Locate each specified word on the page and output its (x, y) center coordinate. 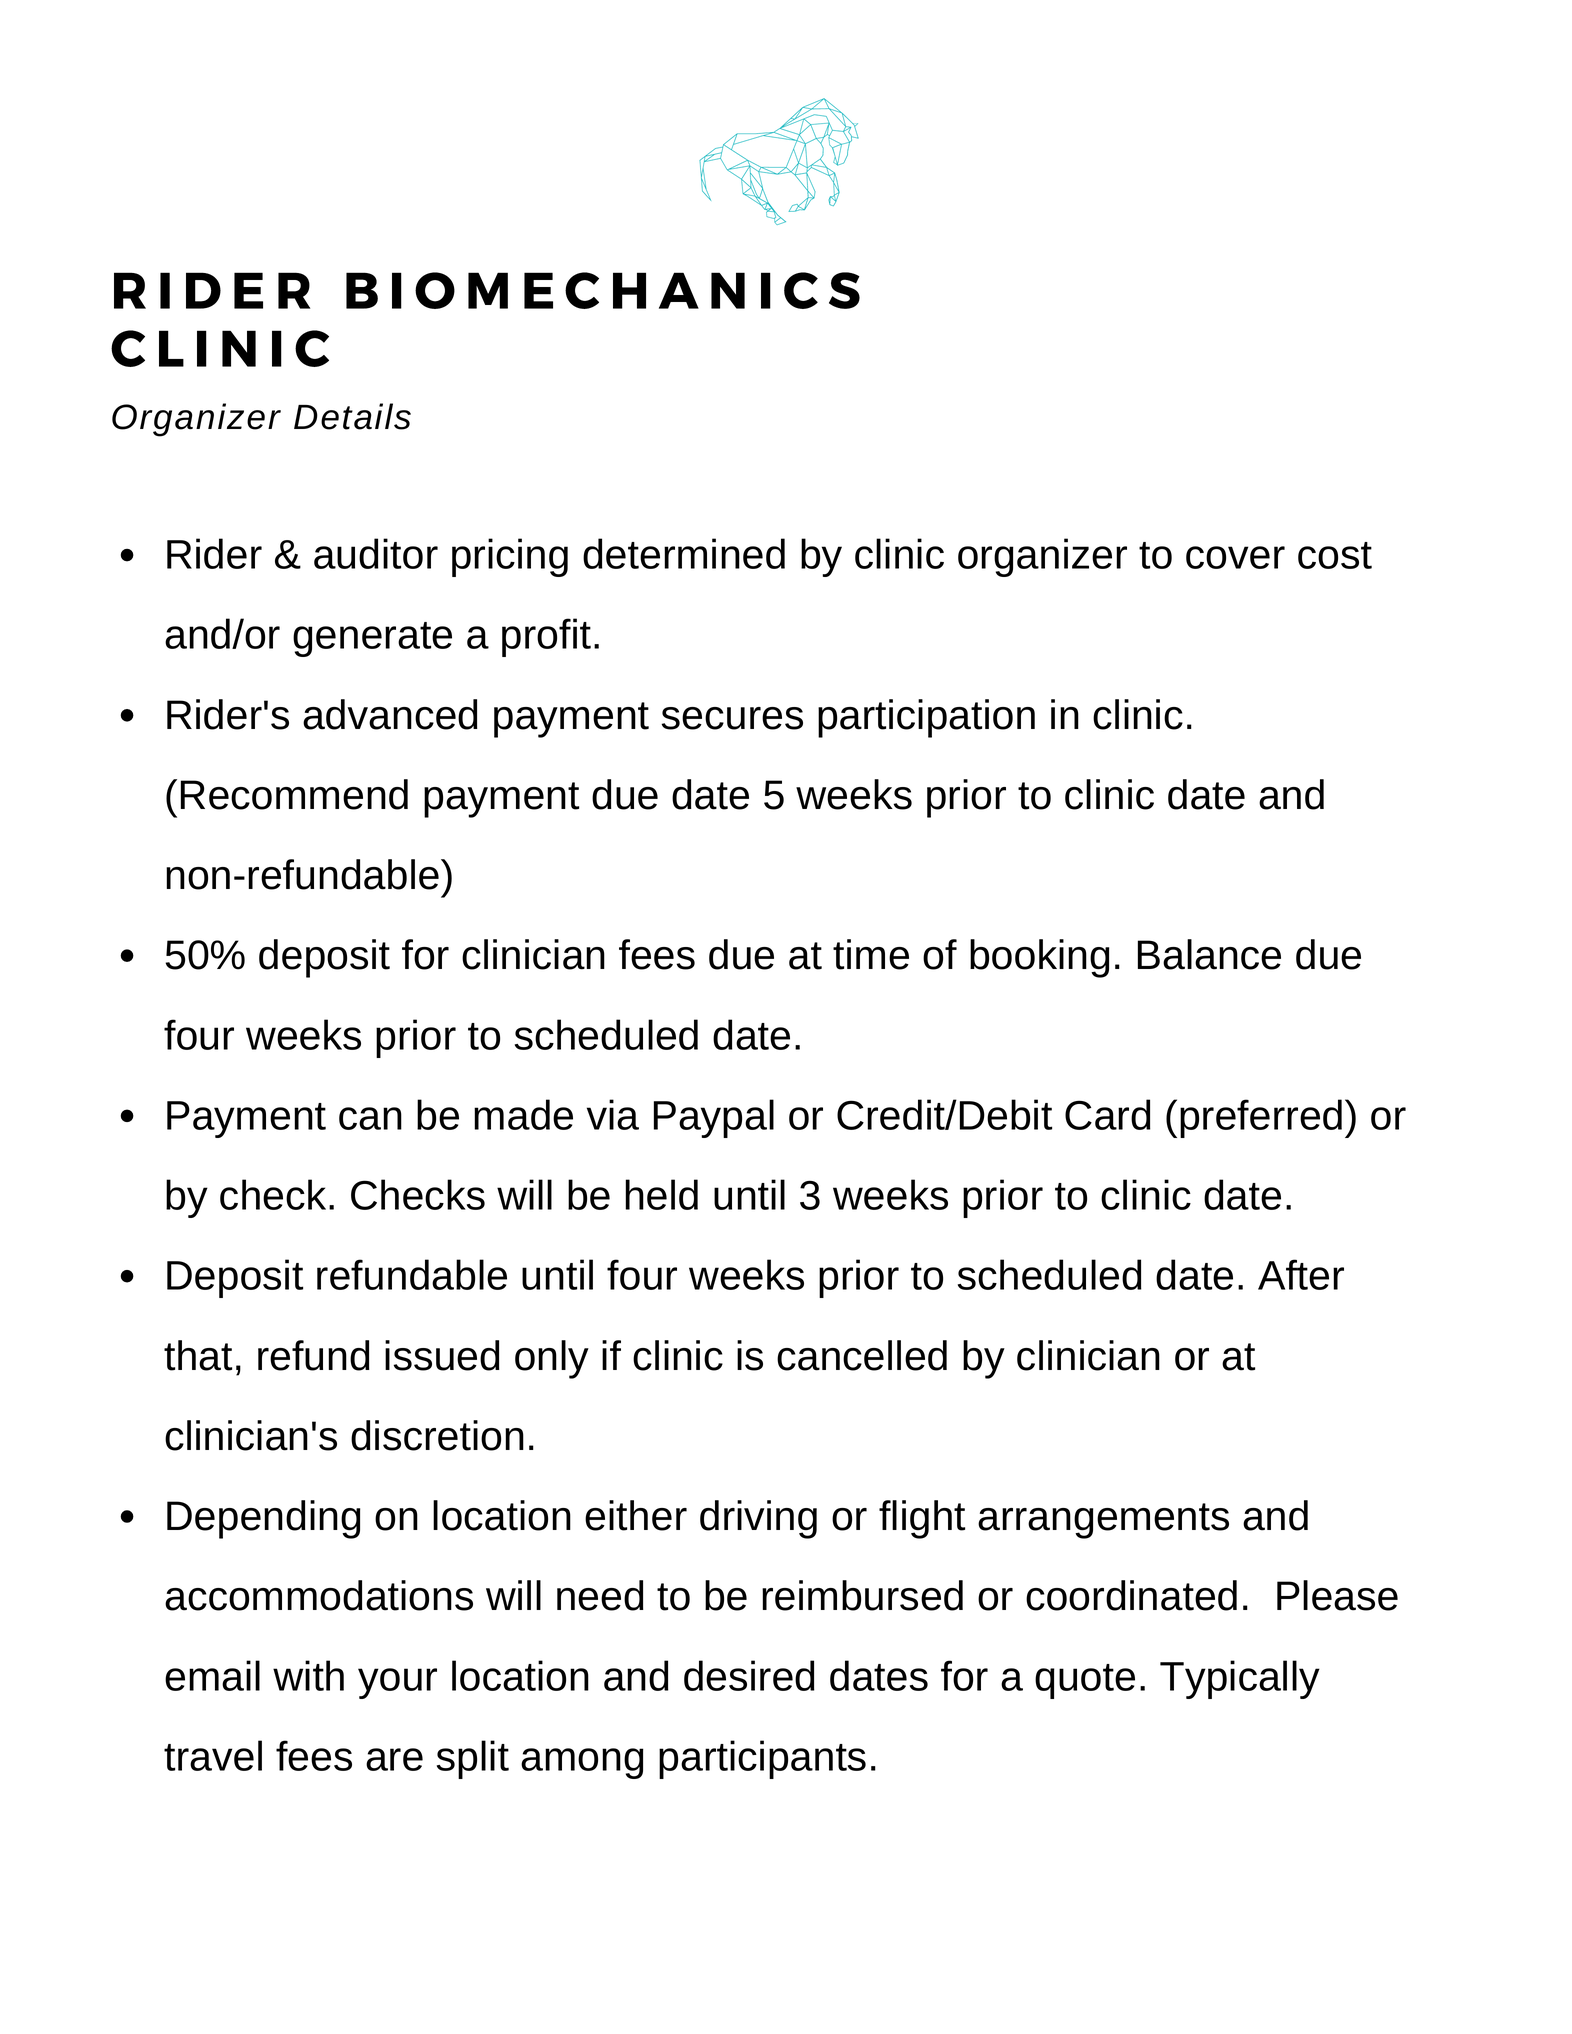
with (308, 1675)
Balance (1209, 954)
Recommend (294, 794)
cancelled (862, 1355)
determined (684, 553)
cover (1235, 557)
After (1301, 1274)
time (871, 954)
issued (442, 1355)
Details (352, 416)
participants (762, 1759)
